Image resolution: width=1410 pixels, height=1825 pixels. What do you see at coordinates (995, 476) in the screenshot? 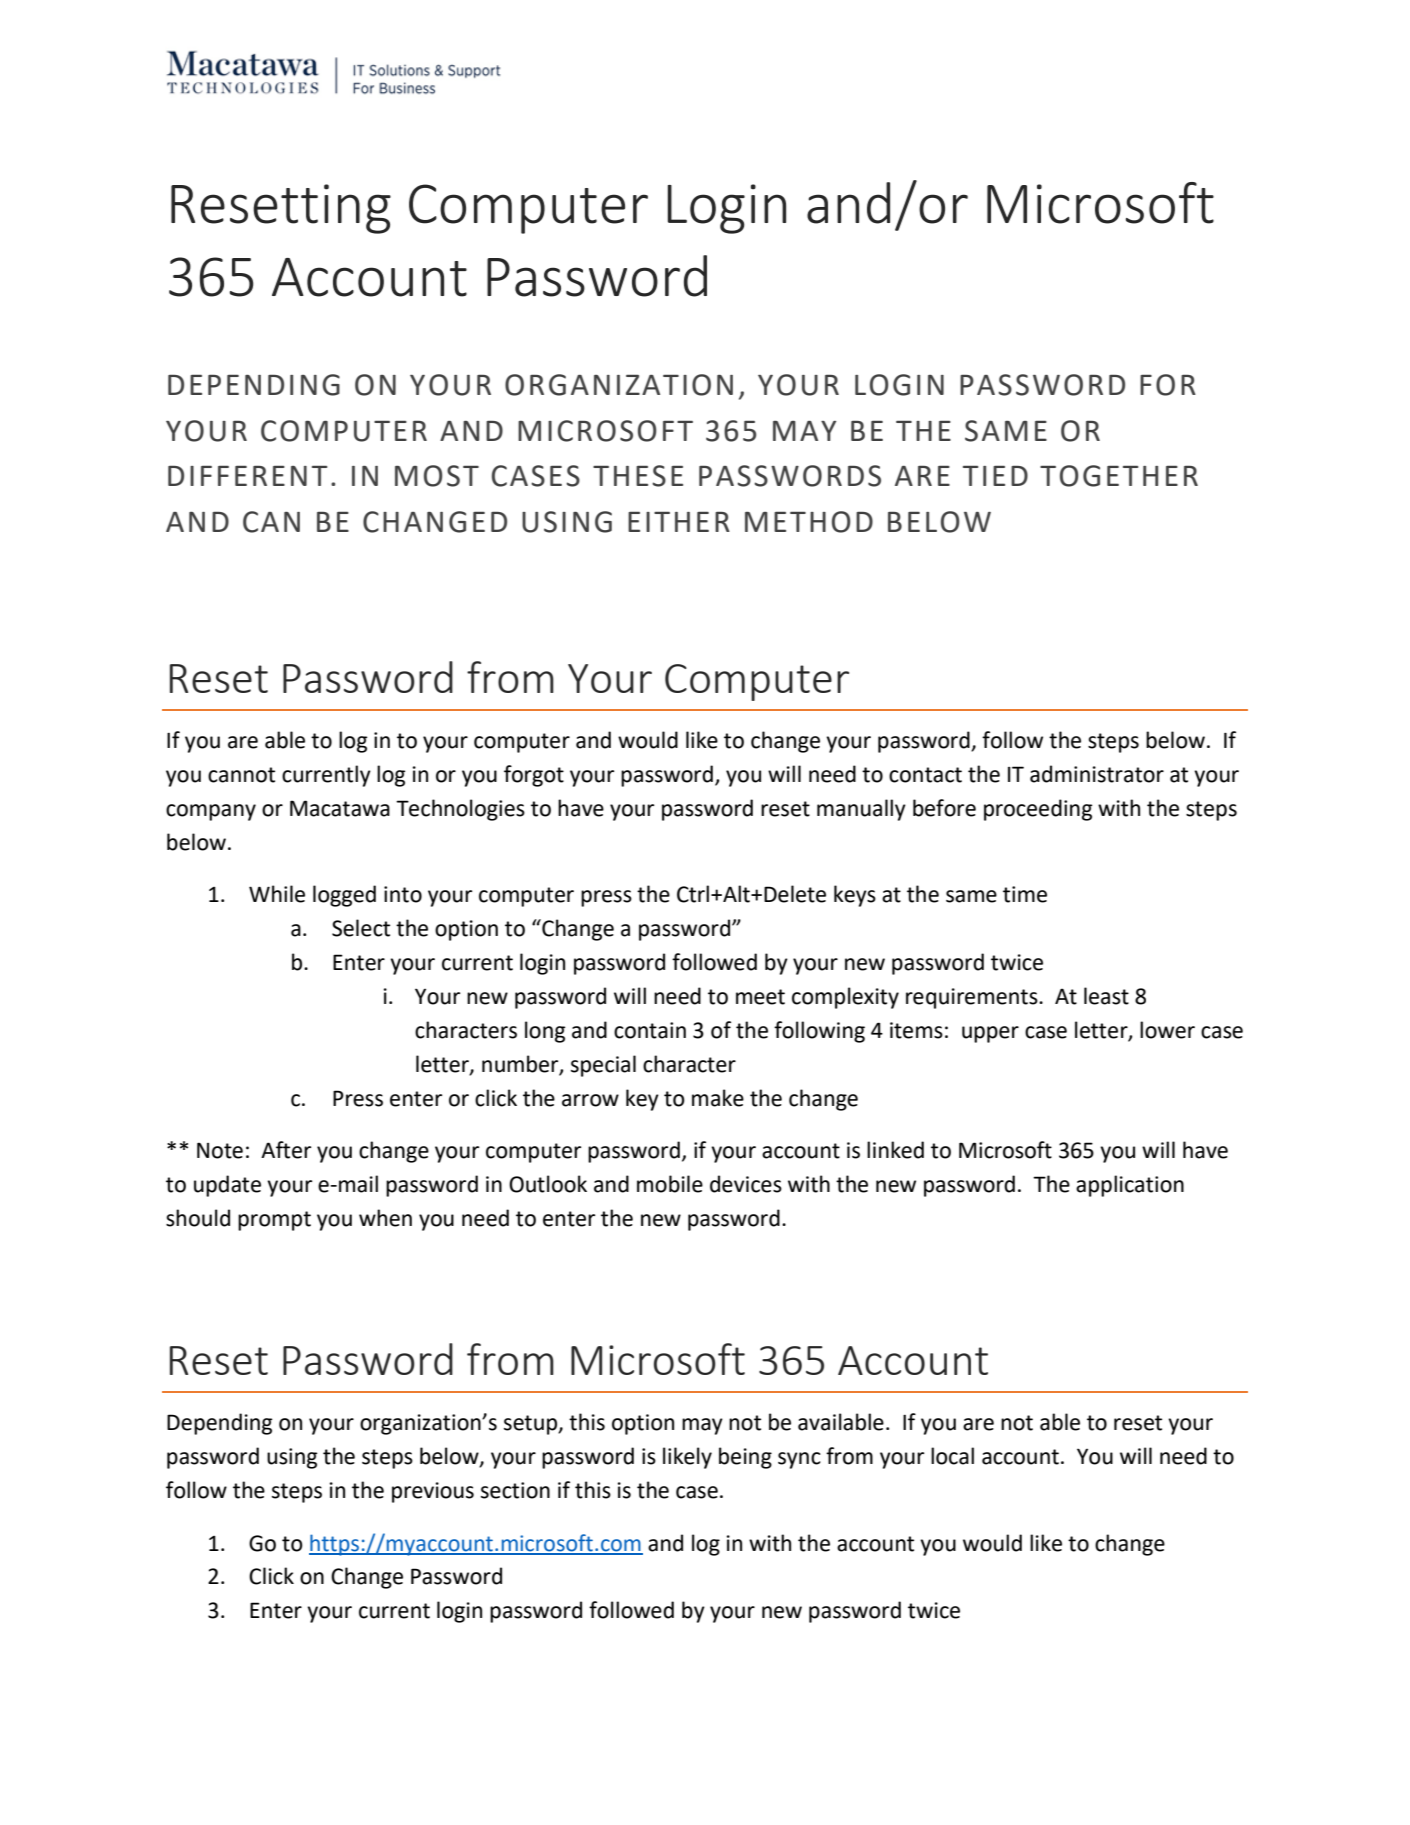
I see `TIED` at bounding box center [995, 476].
